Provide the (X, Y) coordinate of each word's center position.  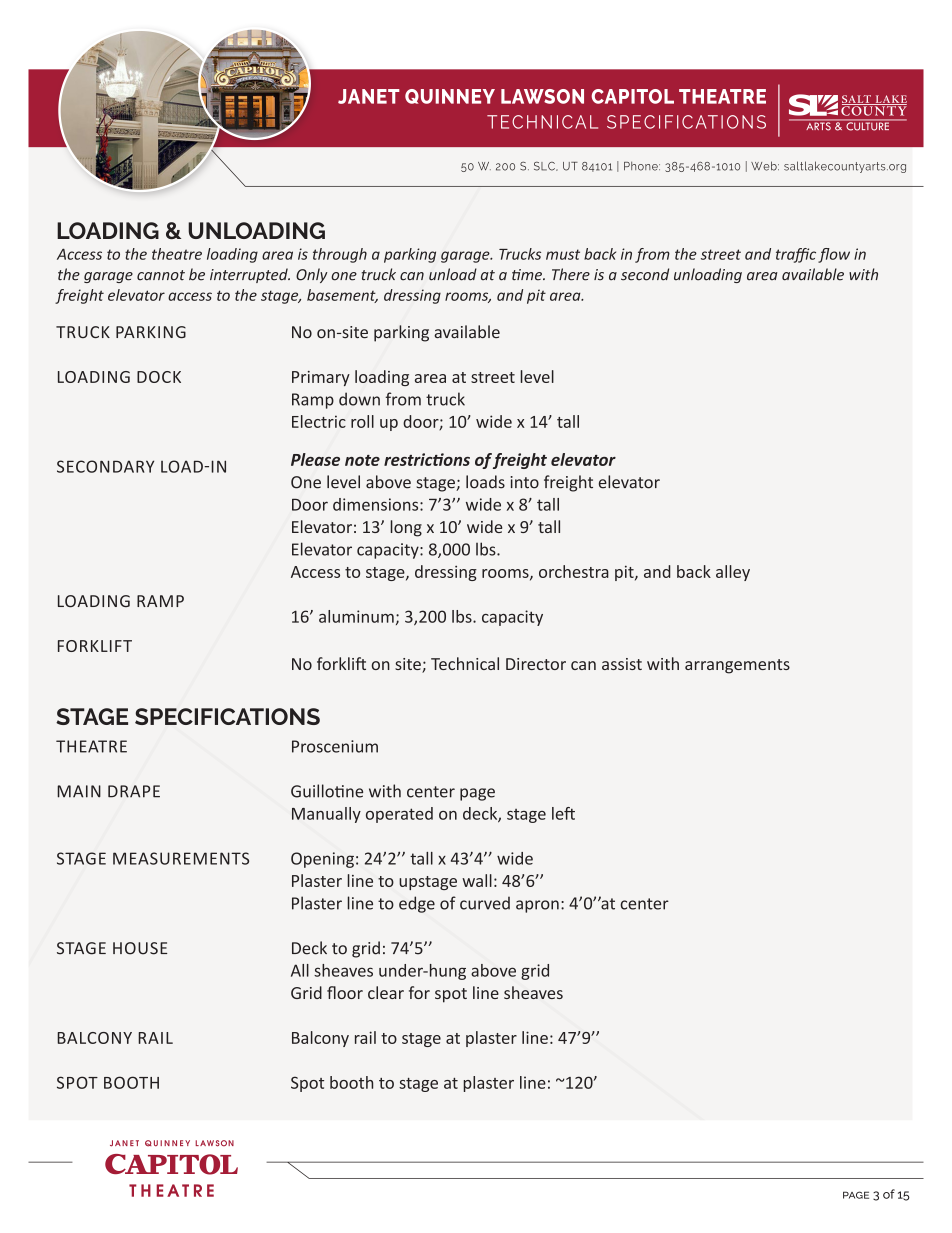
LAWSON (542, 96)
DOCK (159, 377)
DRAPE (134, 791)
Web (765, 166)
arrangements (737, 666)
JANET (369, 96)
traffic (796, 255)
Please (315, 459)
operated (399, 815)
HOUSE (140, 948)
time (528, 275)
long (406, 528)
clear (386, 992)
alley (733, 573)
